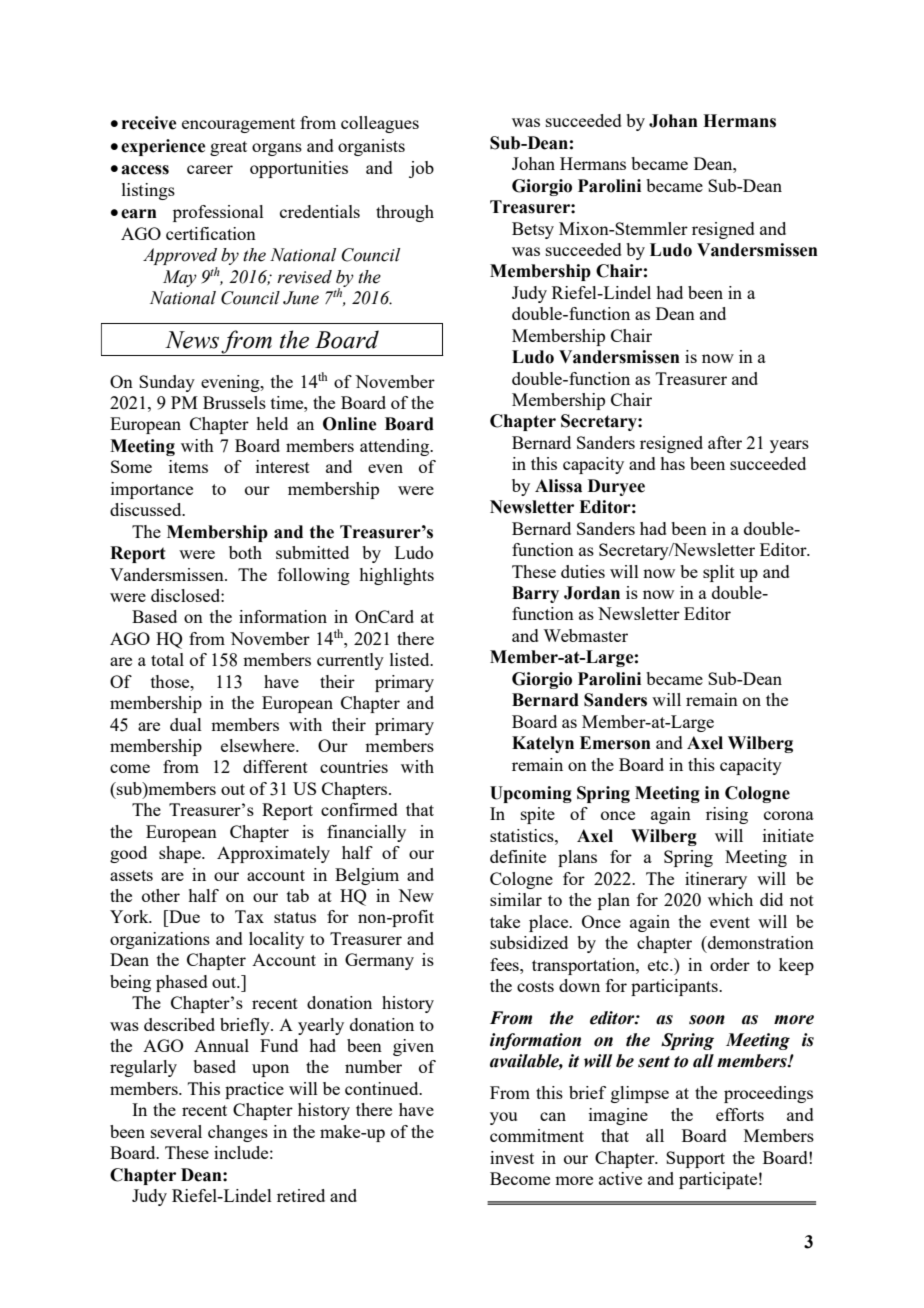 The image size is (924, 1308). What do you see at coordinates (421, 169) in the image?
I see `job` at bounding box center [421, 169].
